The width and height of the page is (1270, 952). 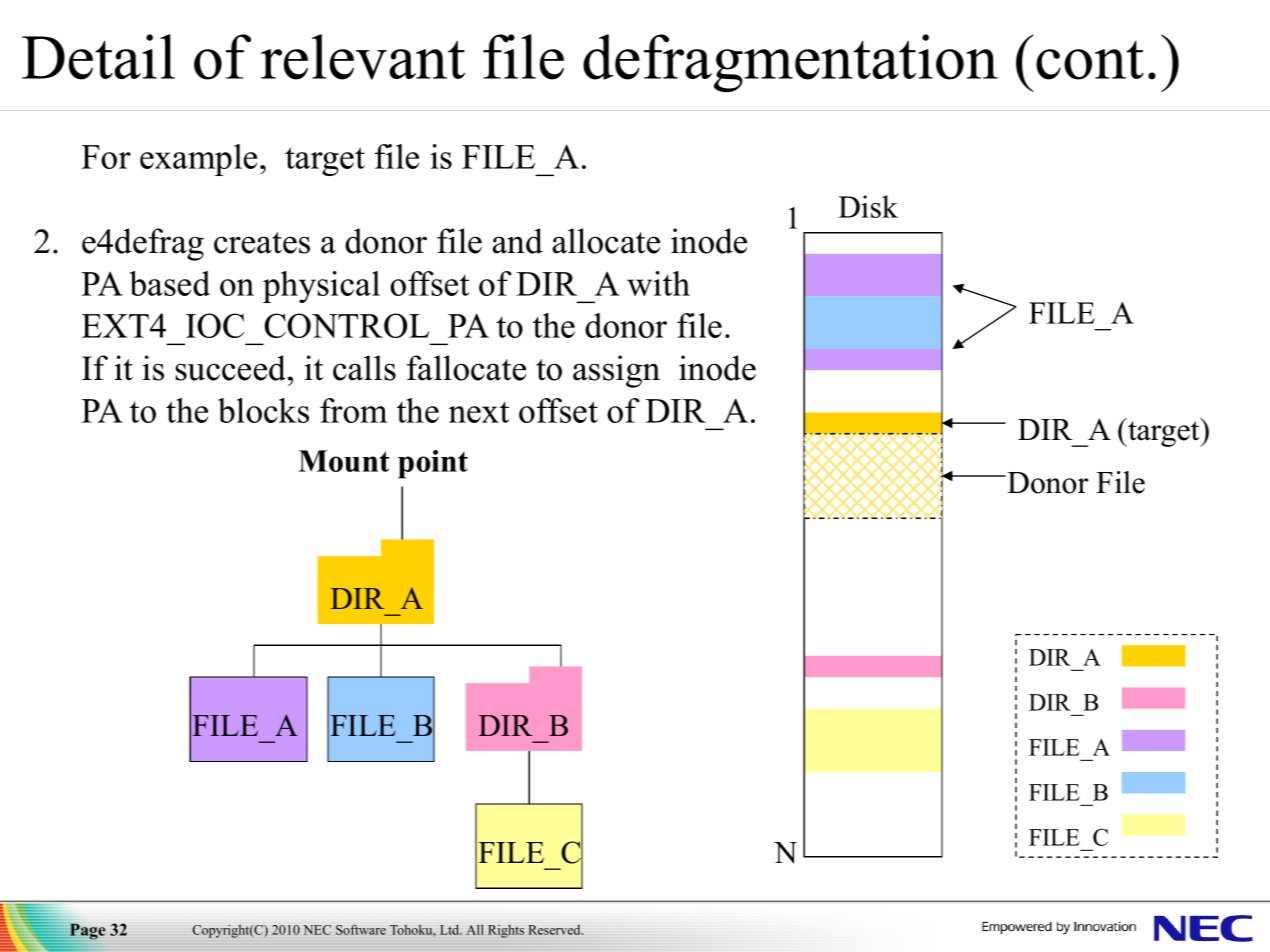 What do you see at coordinates (363, 57) in the page?
I see `relevant` at bounding box center [363, 57].
